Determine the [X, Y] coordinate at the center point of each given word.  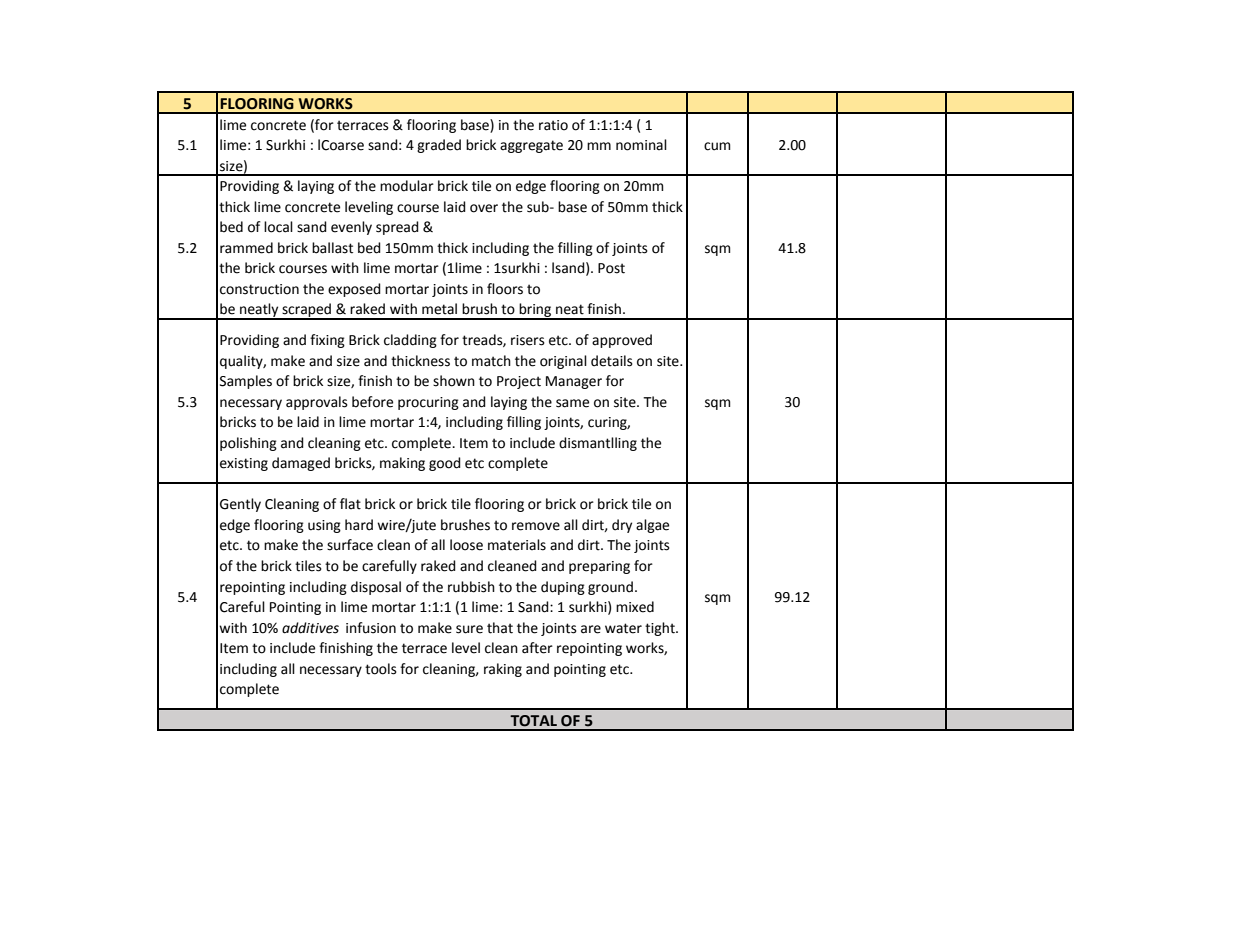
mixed [635, 607]
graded [439, 146]
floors [505, 289]
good [445, 464]
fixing [327, 341]
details [612, 361]
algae [652, 526]
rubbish [471, 587]
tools [381, 669]
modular [407, 186]
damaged [301, 464]
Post [611, 268]
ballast [332, 248]
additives [310, 628]
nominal [641, 145]
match [491, 361]
